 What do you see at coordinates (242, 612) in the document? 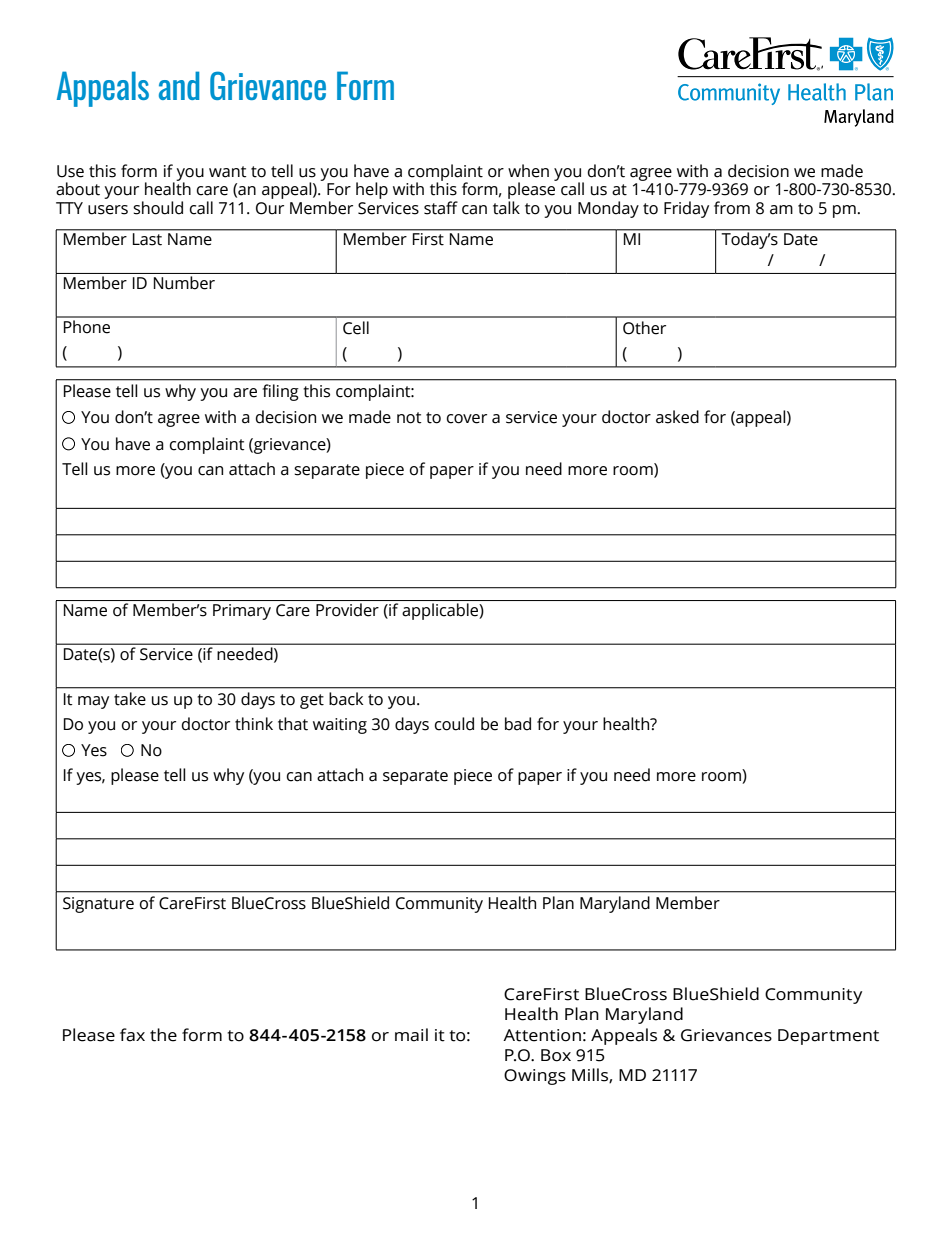
I see `Primary` at bounding box center [242, 612].
